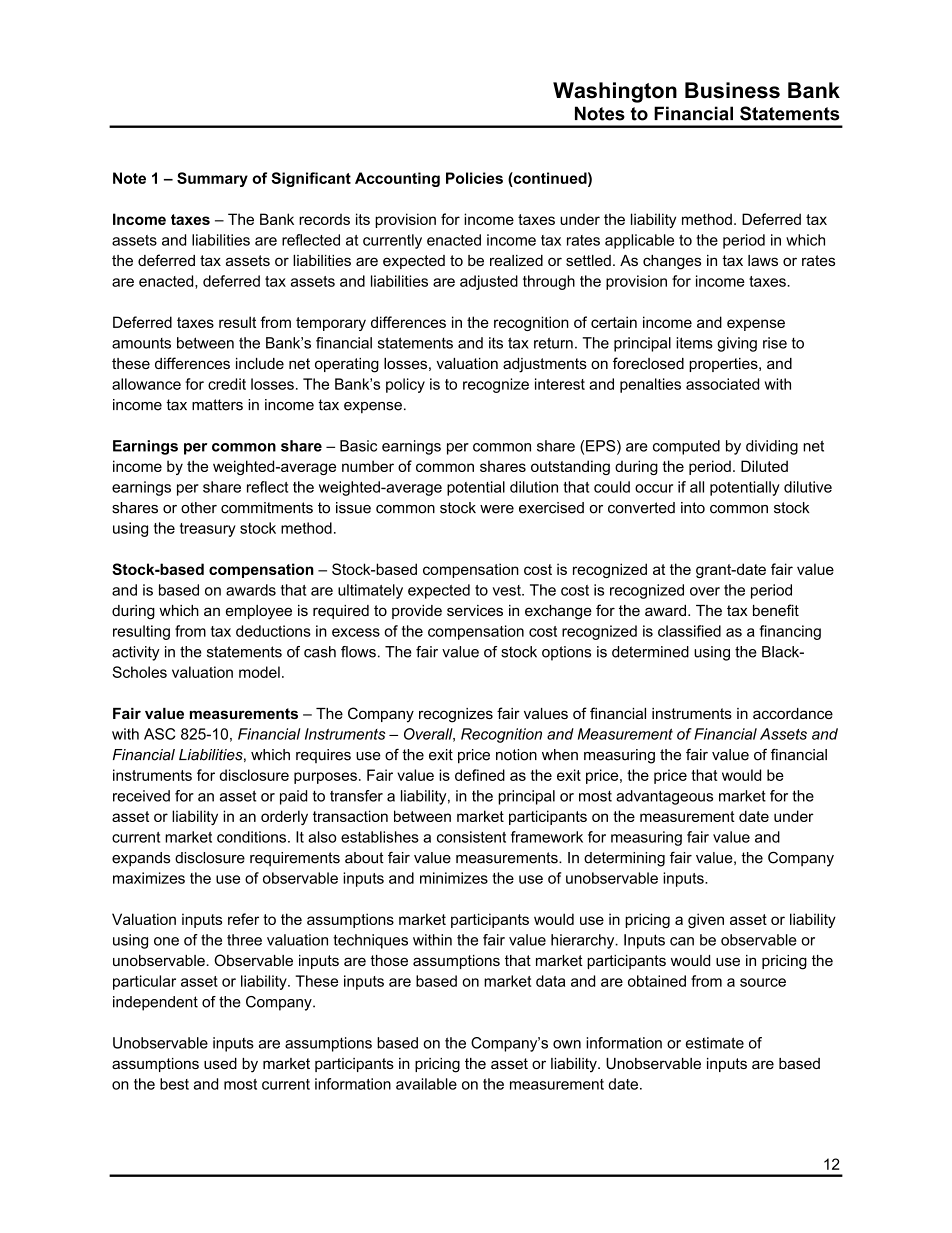 This screenshot has height=1233, width=952. What do you see at coordinates (474, 178) in the screenshot?
I see `Policies` at bounding box center [474, 178].
